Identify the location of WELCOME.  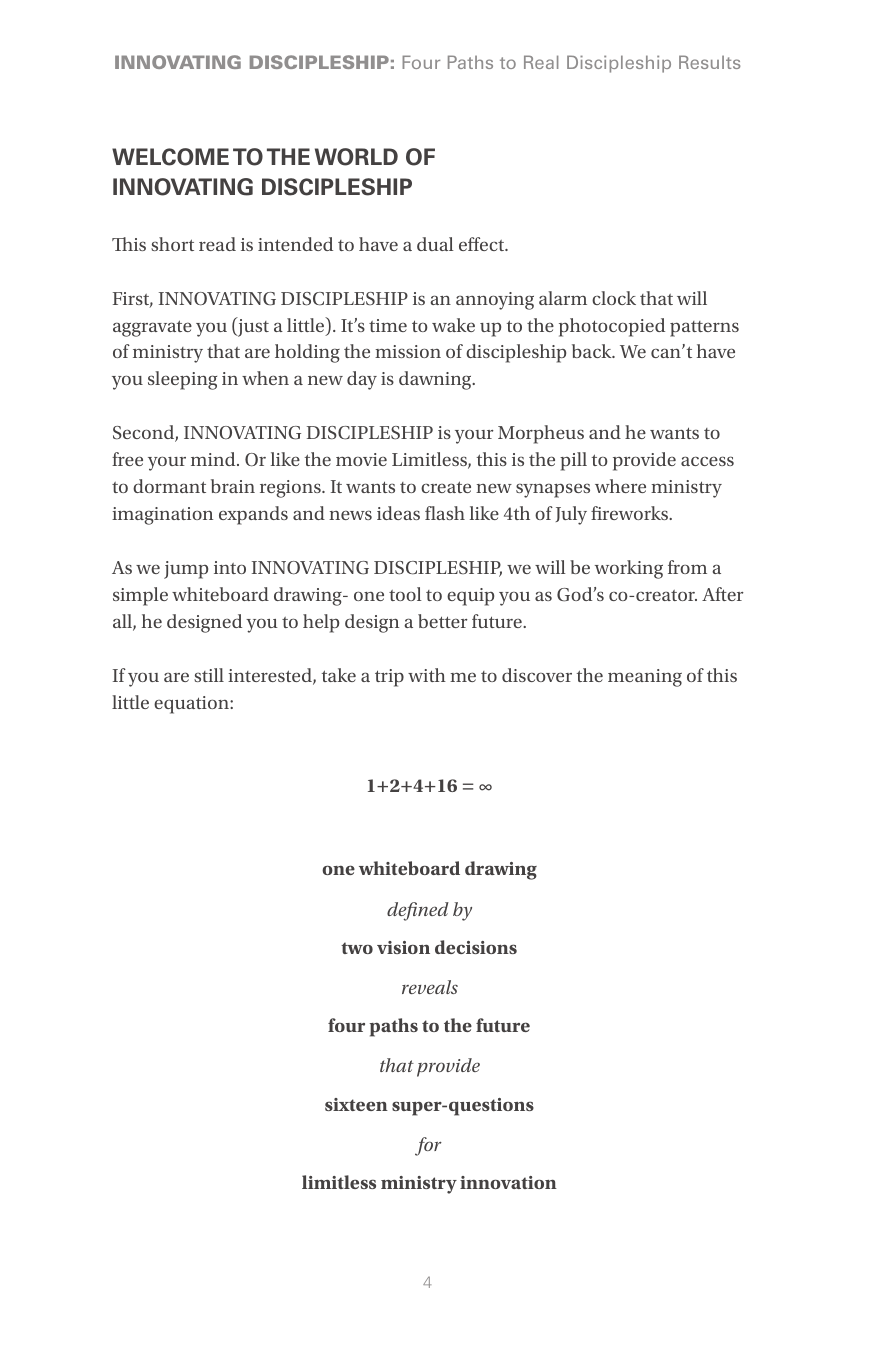
(170, 157).
